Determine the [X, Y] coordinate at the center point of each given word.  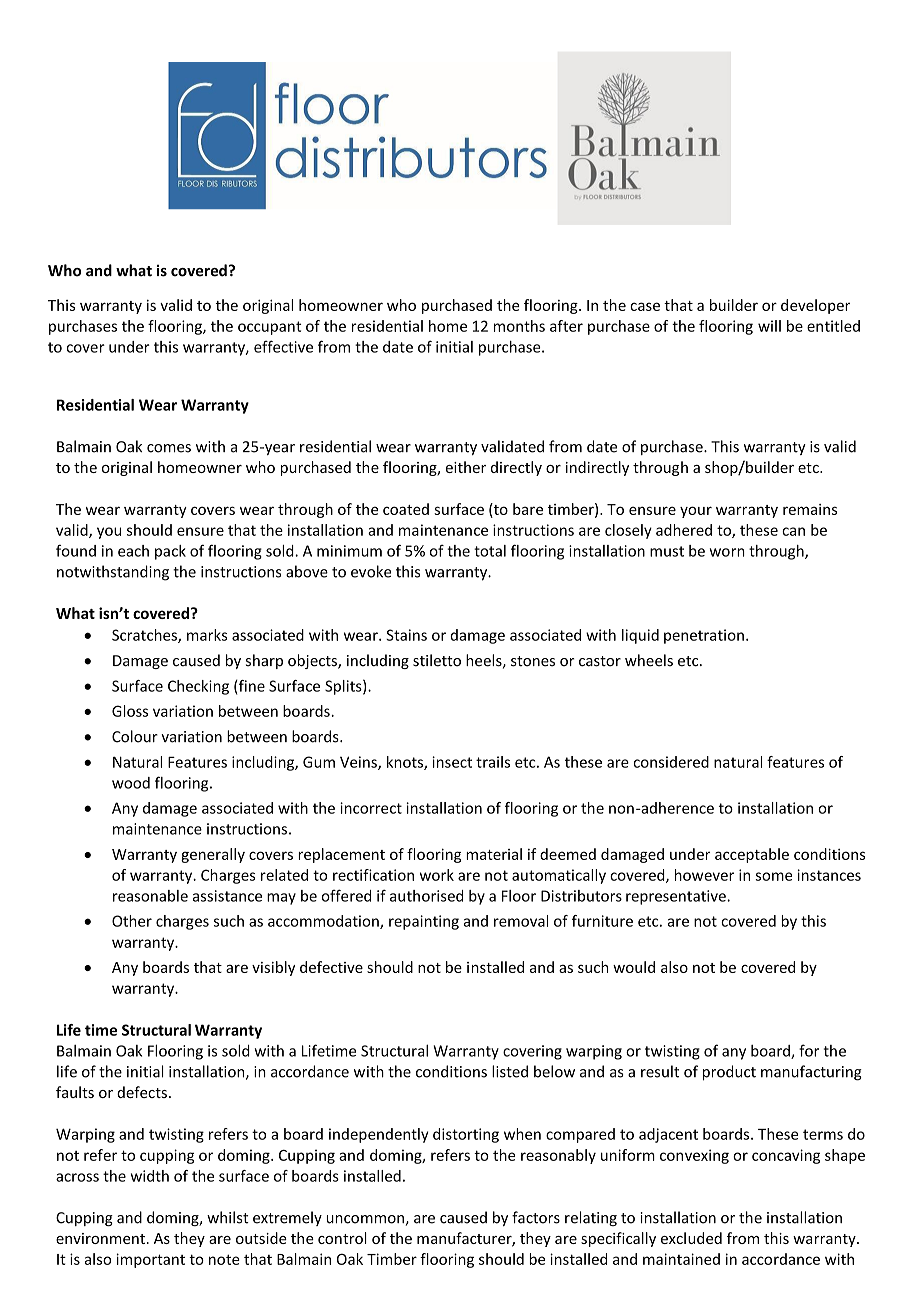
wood [131, 783]
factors [536, 1217]
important [150, 1260]
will [769, 326]
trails [493, 762]
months [519, 326]
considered [671, 762]
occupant [269, 328]
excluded [691, 1238]
